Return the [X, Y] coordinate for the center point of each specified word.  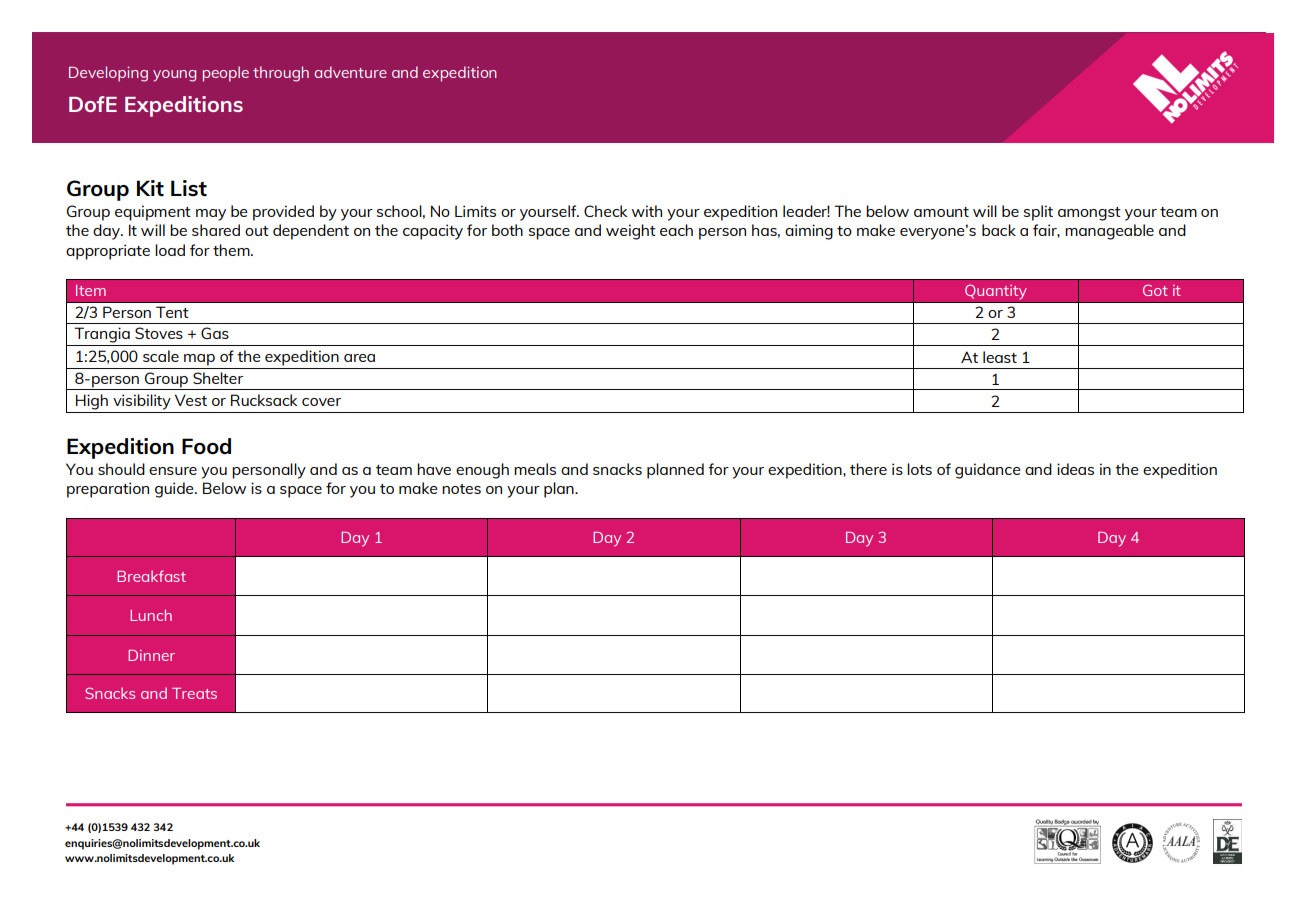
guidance [988, 471]
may [211, 215]
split [1038, 213]
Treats [194, 693]
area [359, 358]
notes [461, 489]
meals [535, 469]
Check [606, 211]
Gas [215, 333]
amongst [1089, 214]
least [1000, 357]
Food [206, 446]
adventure [350, 72]
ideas [1075, 469]
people [226, 74]
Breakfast [151, 576]
